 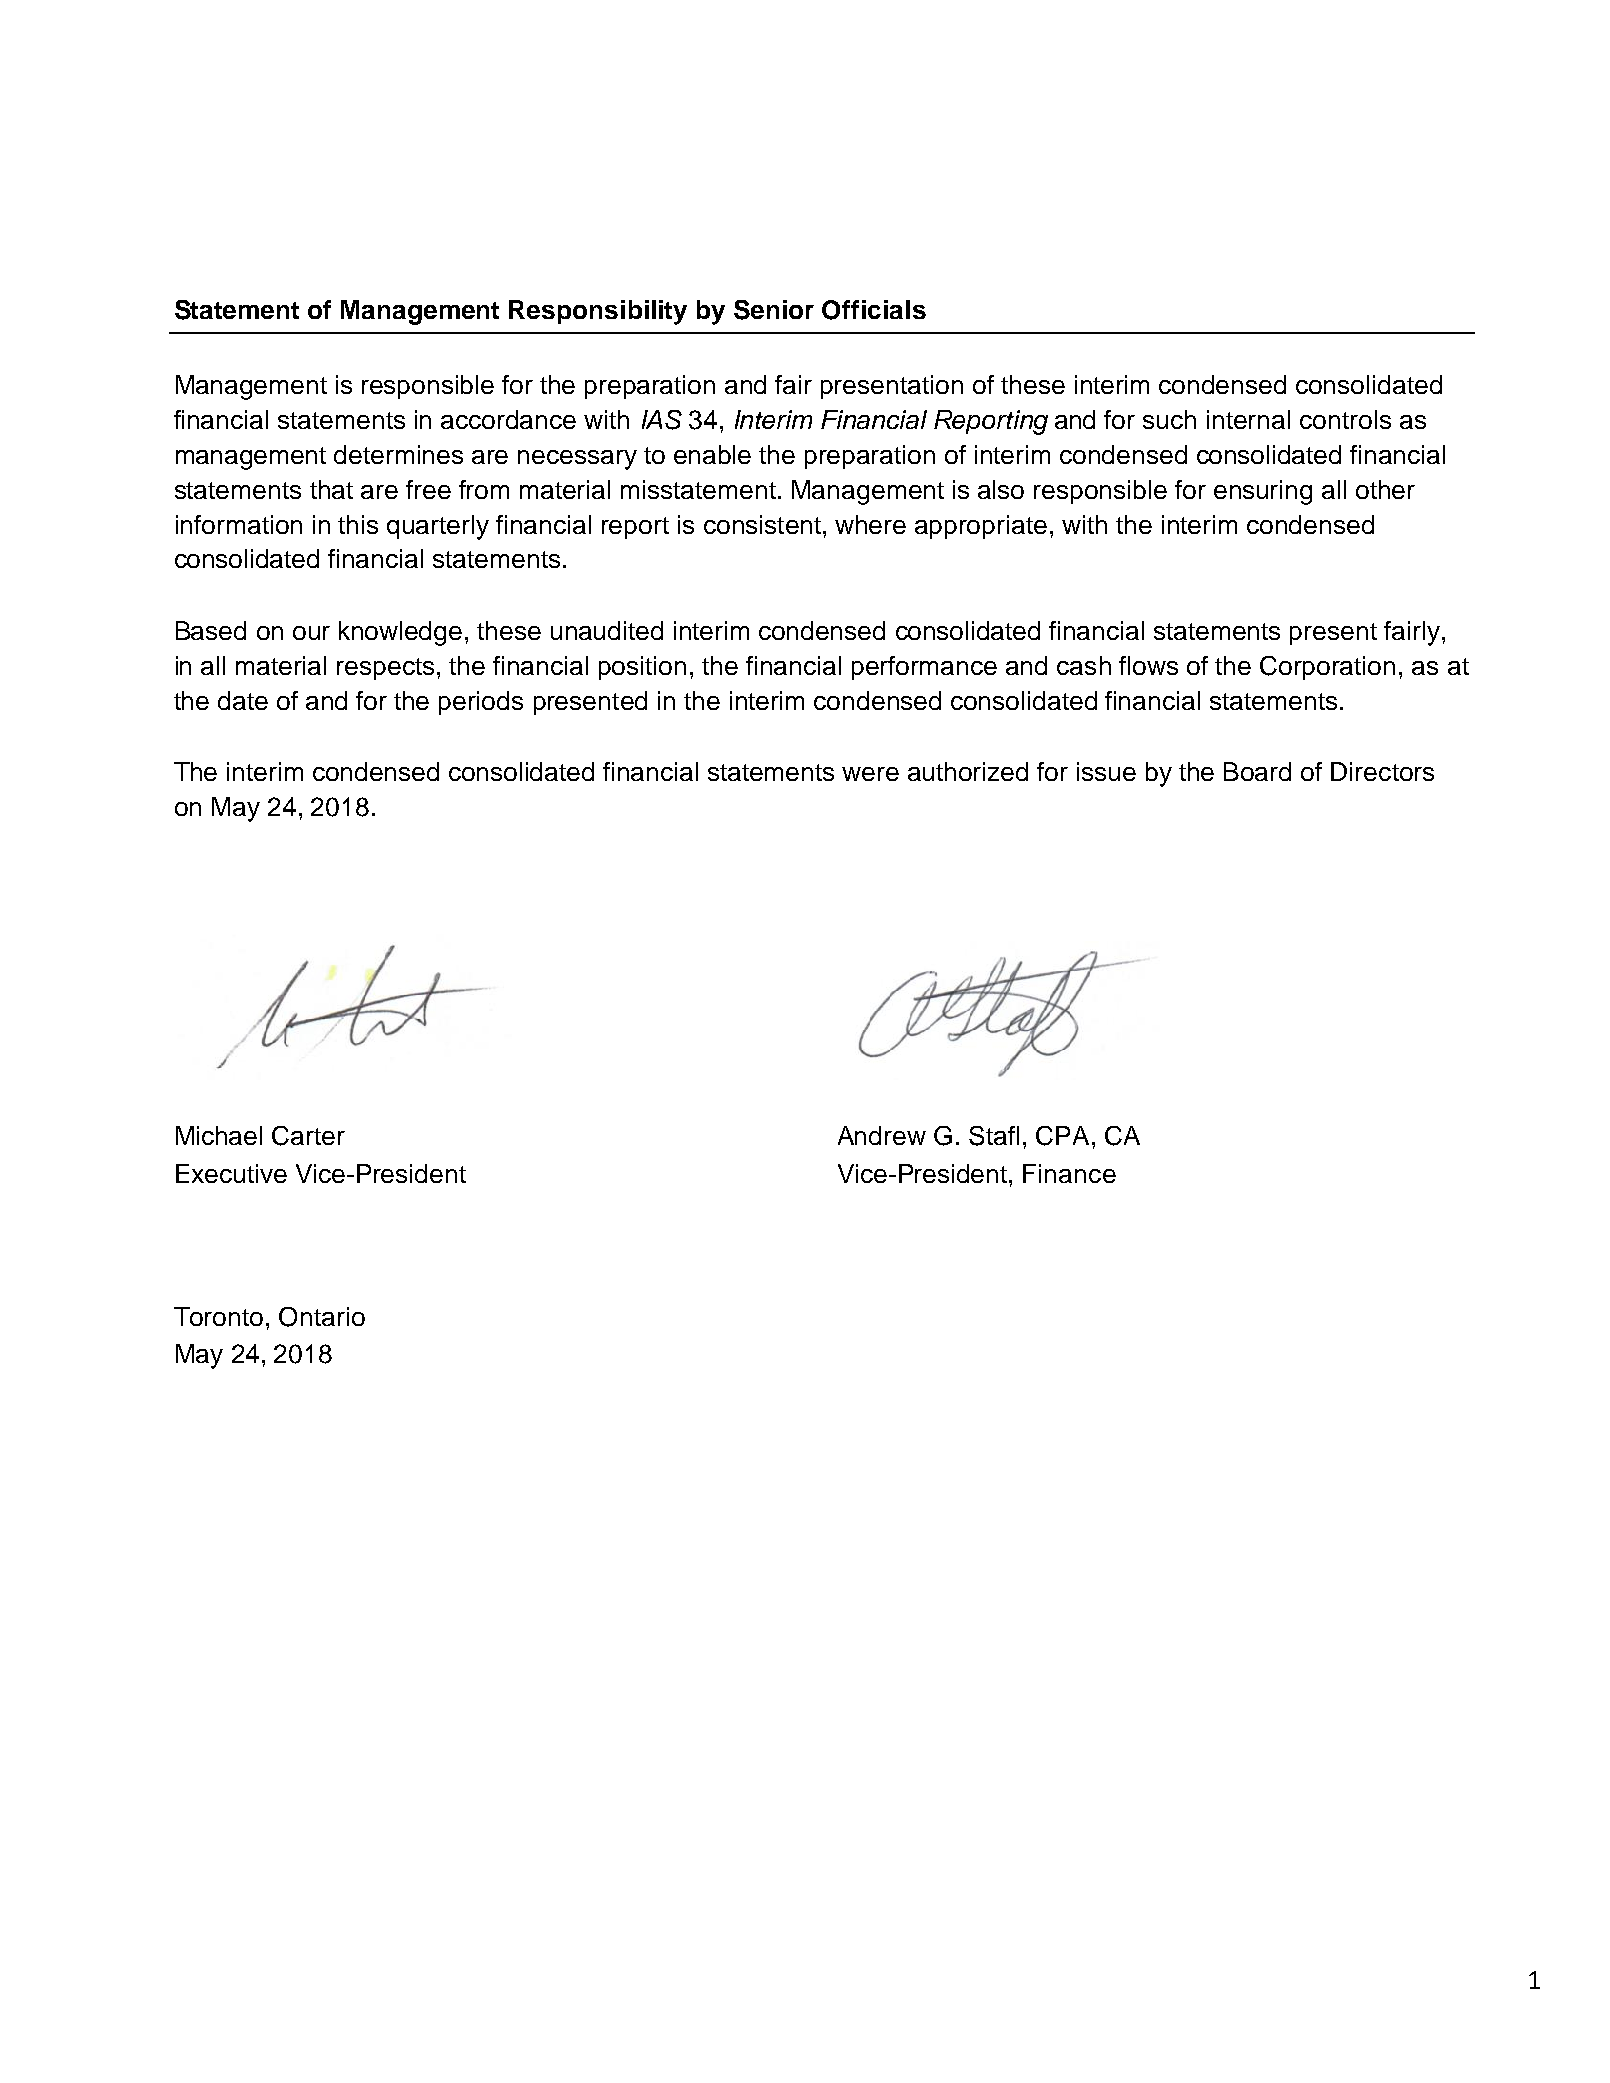 What do you see at coordinates (322, 1317) in the document?
I see `Ontario` at bounding box center [322, 1317].
